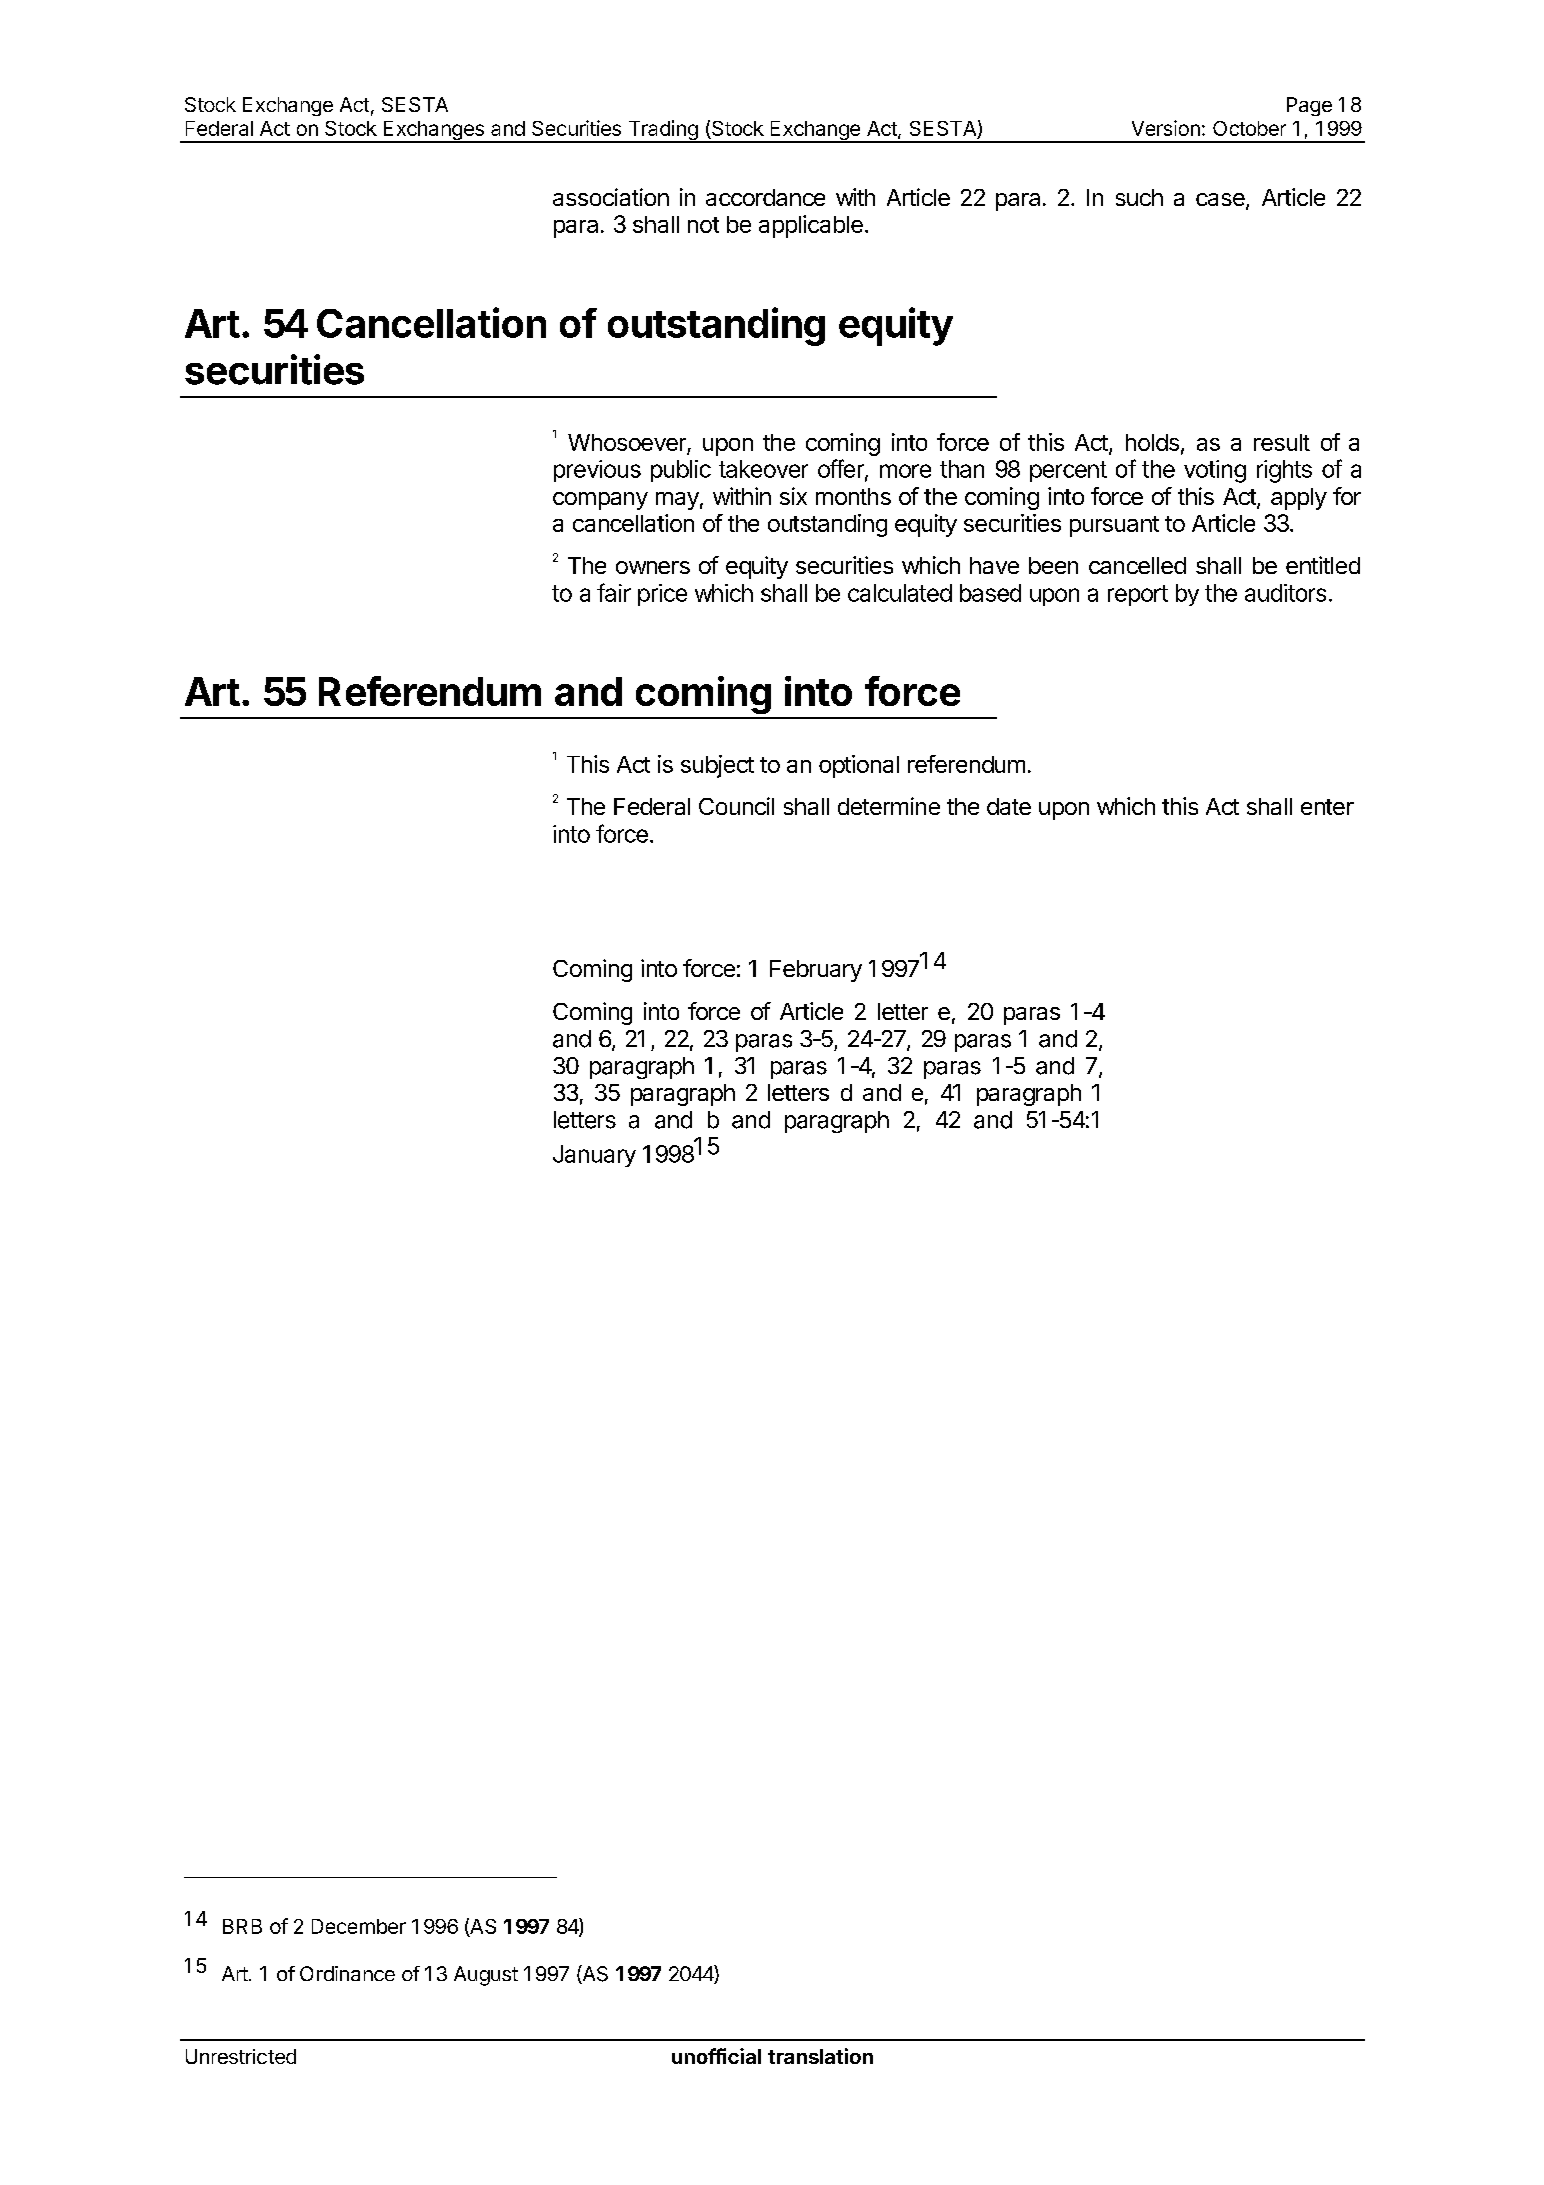 The image size is (1544, 2185). Describe the element at coordinates (716, 2056) in the screenshot. I see `unofficial` at that location.
